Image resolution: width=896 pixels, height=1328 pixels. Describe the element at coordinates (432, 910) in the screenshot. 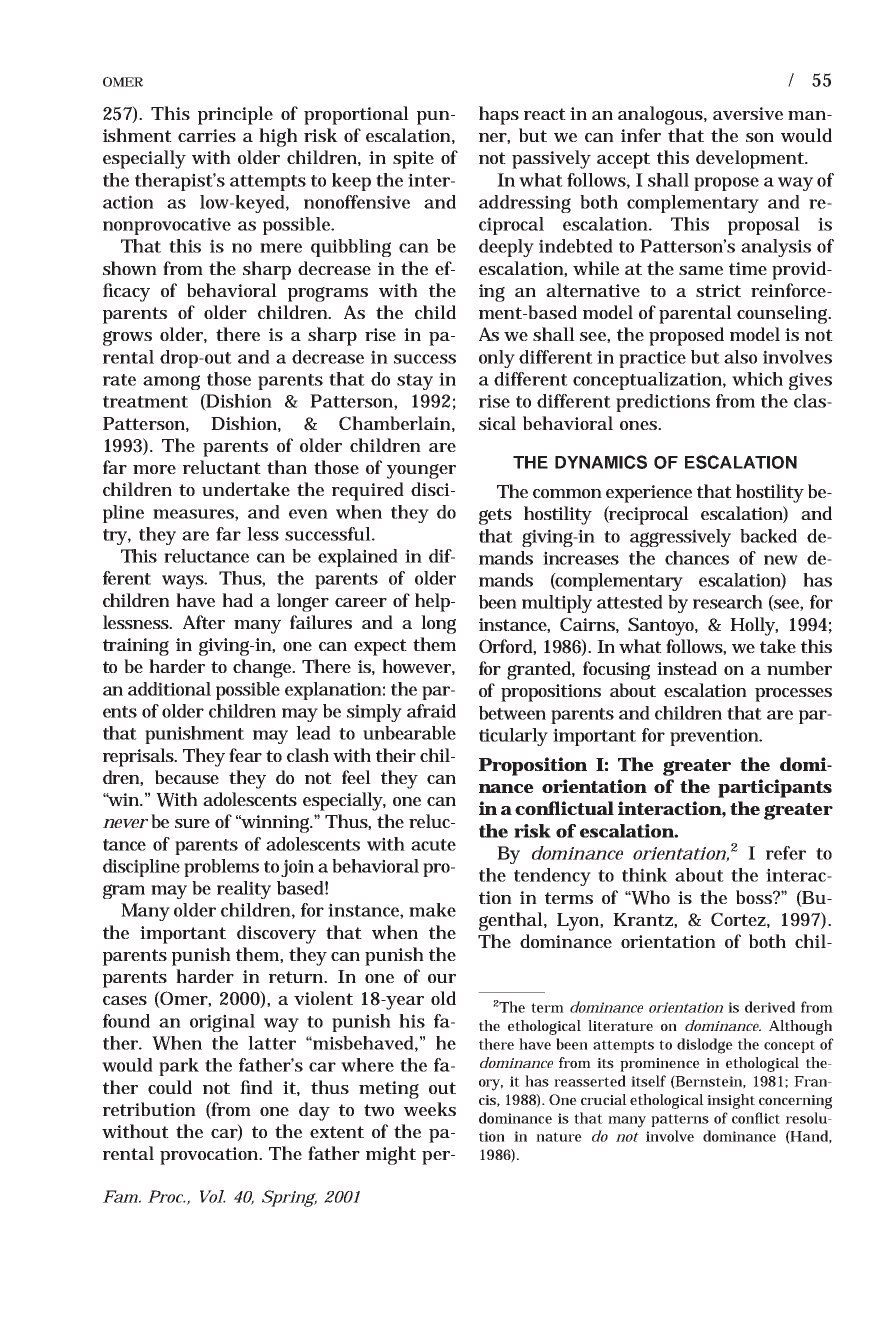

I see `make` at that location.
